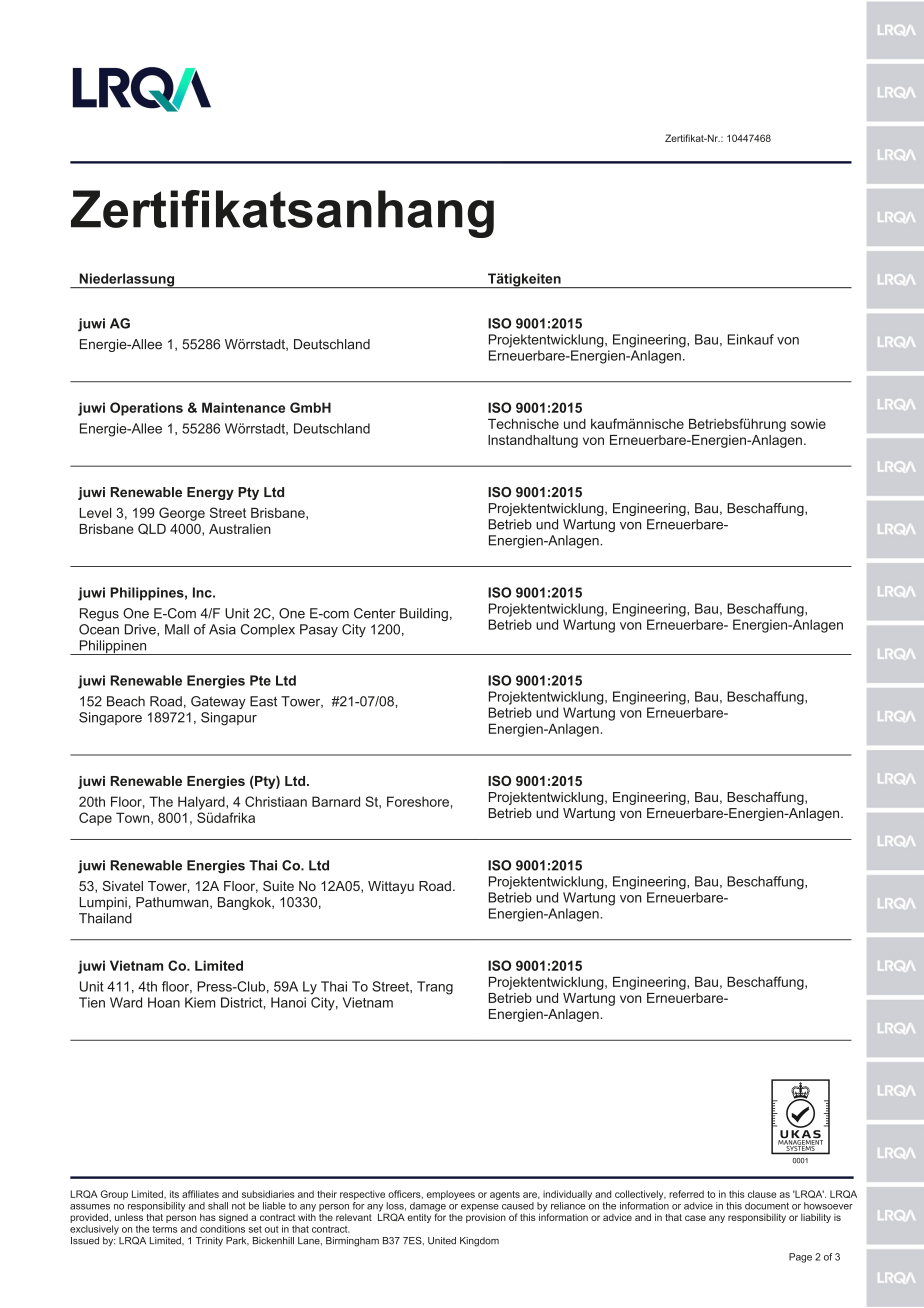 The width and height of the page is (924, 1308). I want to click on terms, so click(164, 1229).
